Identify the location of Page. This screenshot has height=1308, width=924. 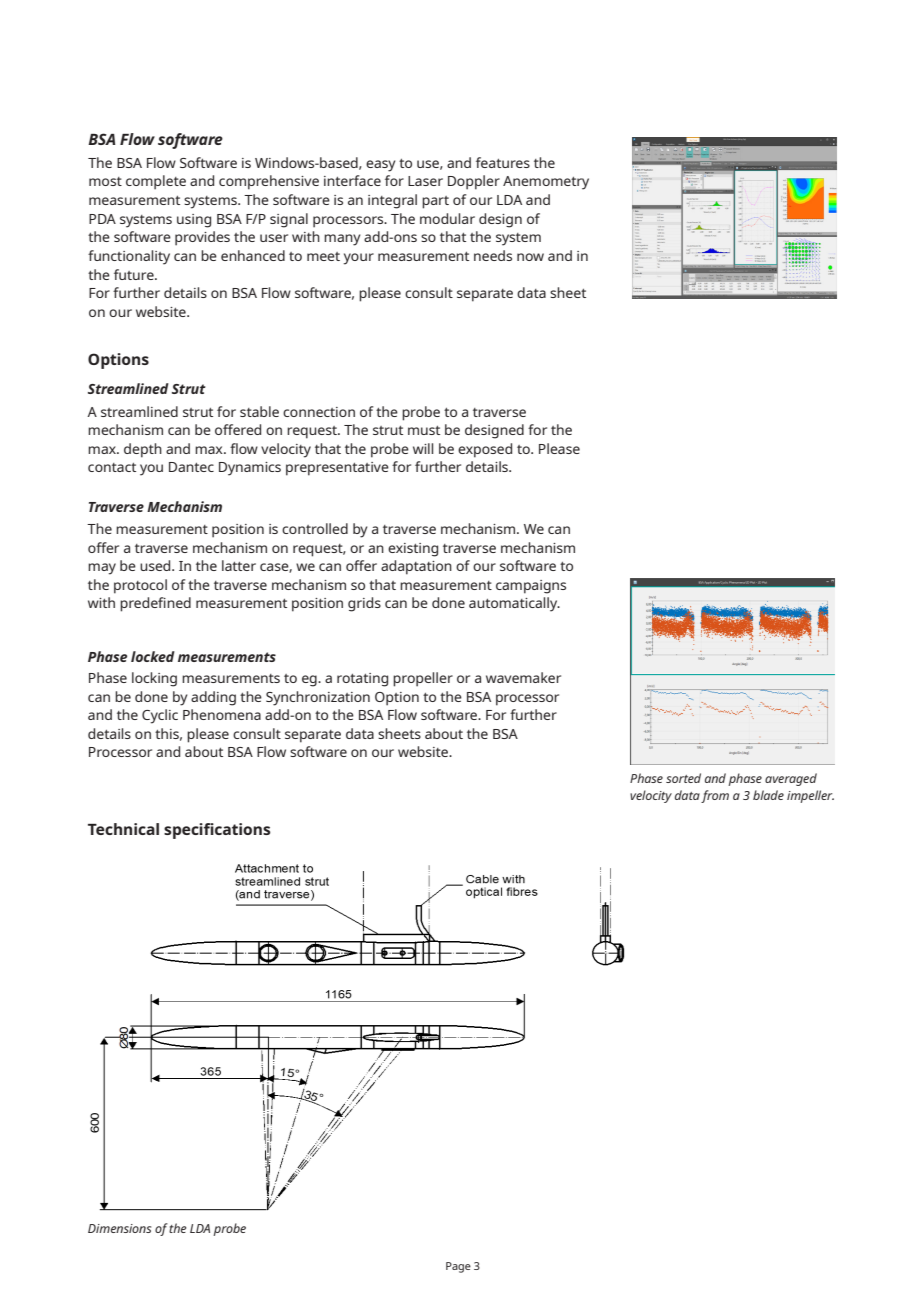
(458, 1267).
